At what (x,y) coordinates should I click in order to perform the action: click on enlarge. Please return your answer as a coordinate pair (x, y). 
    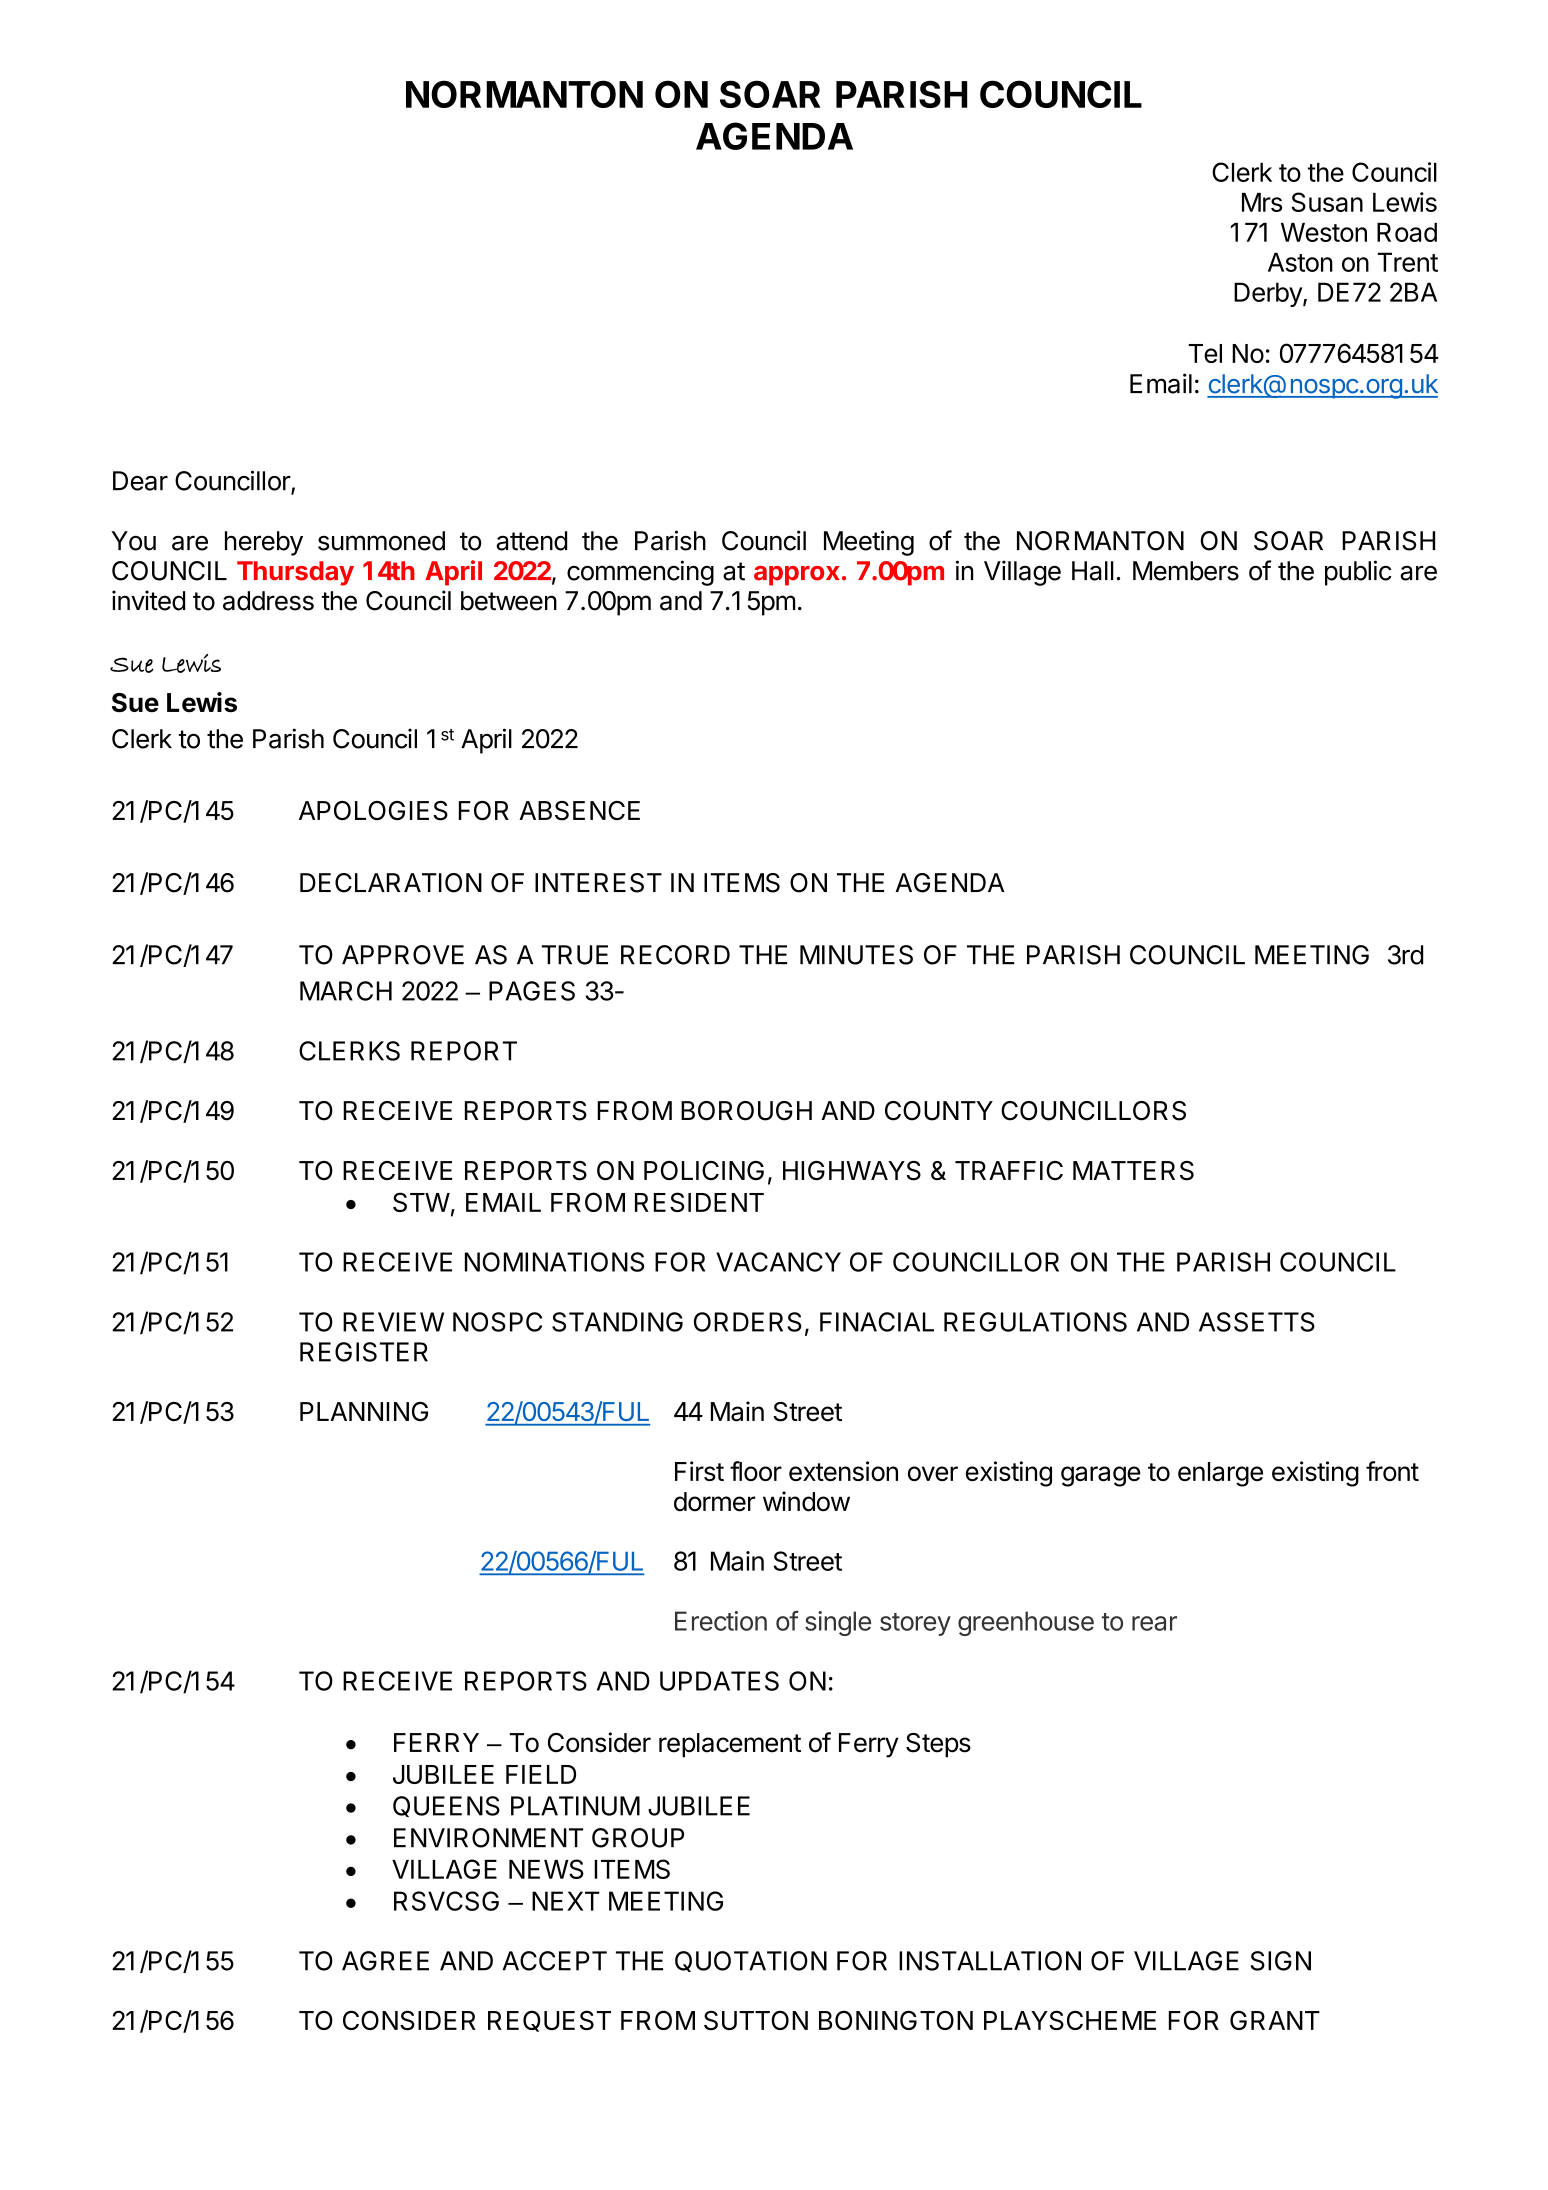
    Looking at the image, I should click on (1220, 1474).
